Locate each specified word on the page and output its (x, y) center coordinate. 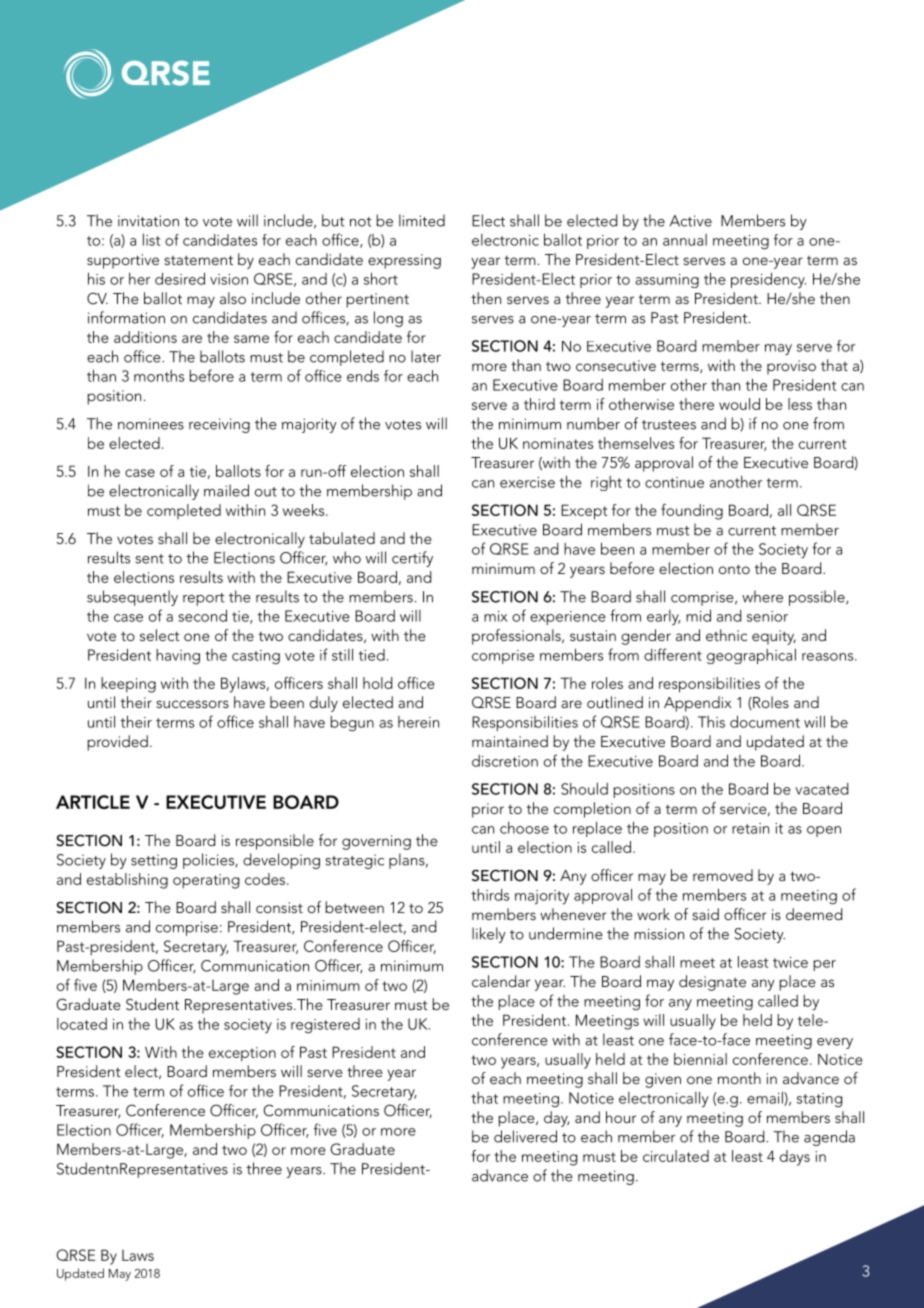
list (151, 239)
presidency (768, 280)
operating (206, 881)
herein (418, 722)
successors (192, 704)
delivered (525, 1136)
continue (674, 482)
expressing (404, 261)
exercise (527, 482)
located (82, 1024)
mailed (226, 490)
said (705, 914)
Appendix (698, 704)
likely (489, 935)
